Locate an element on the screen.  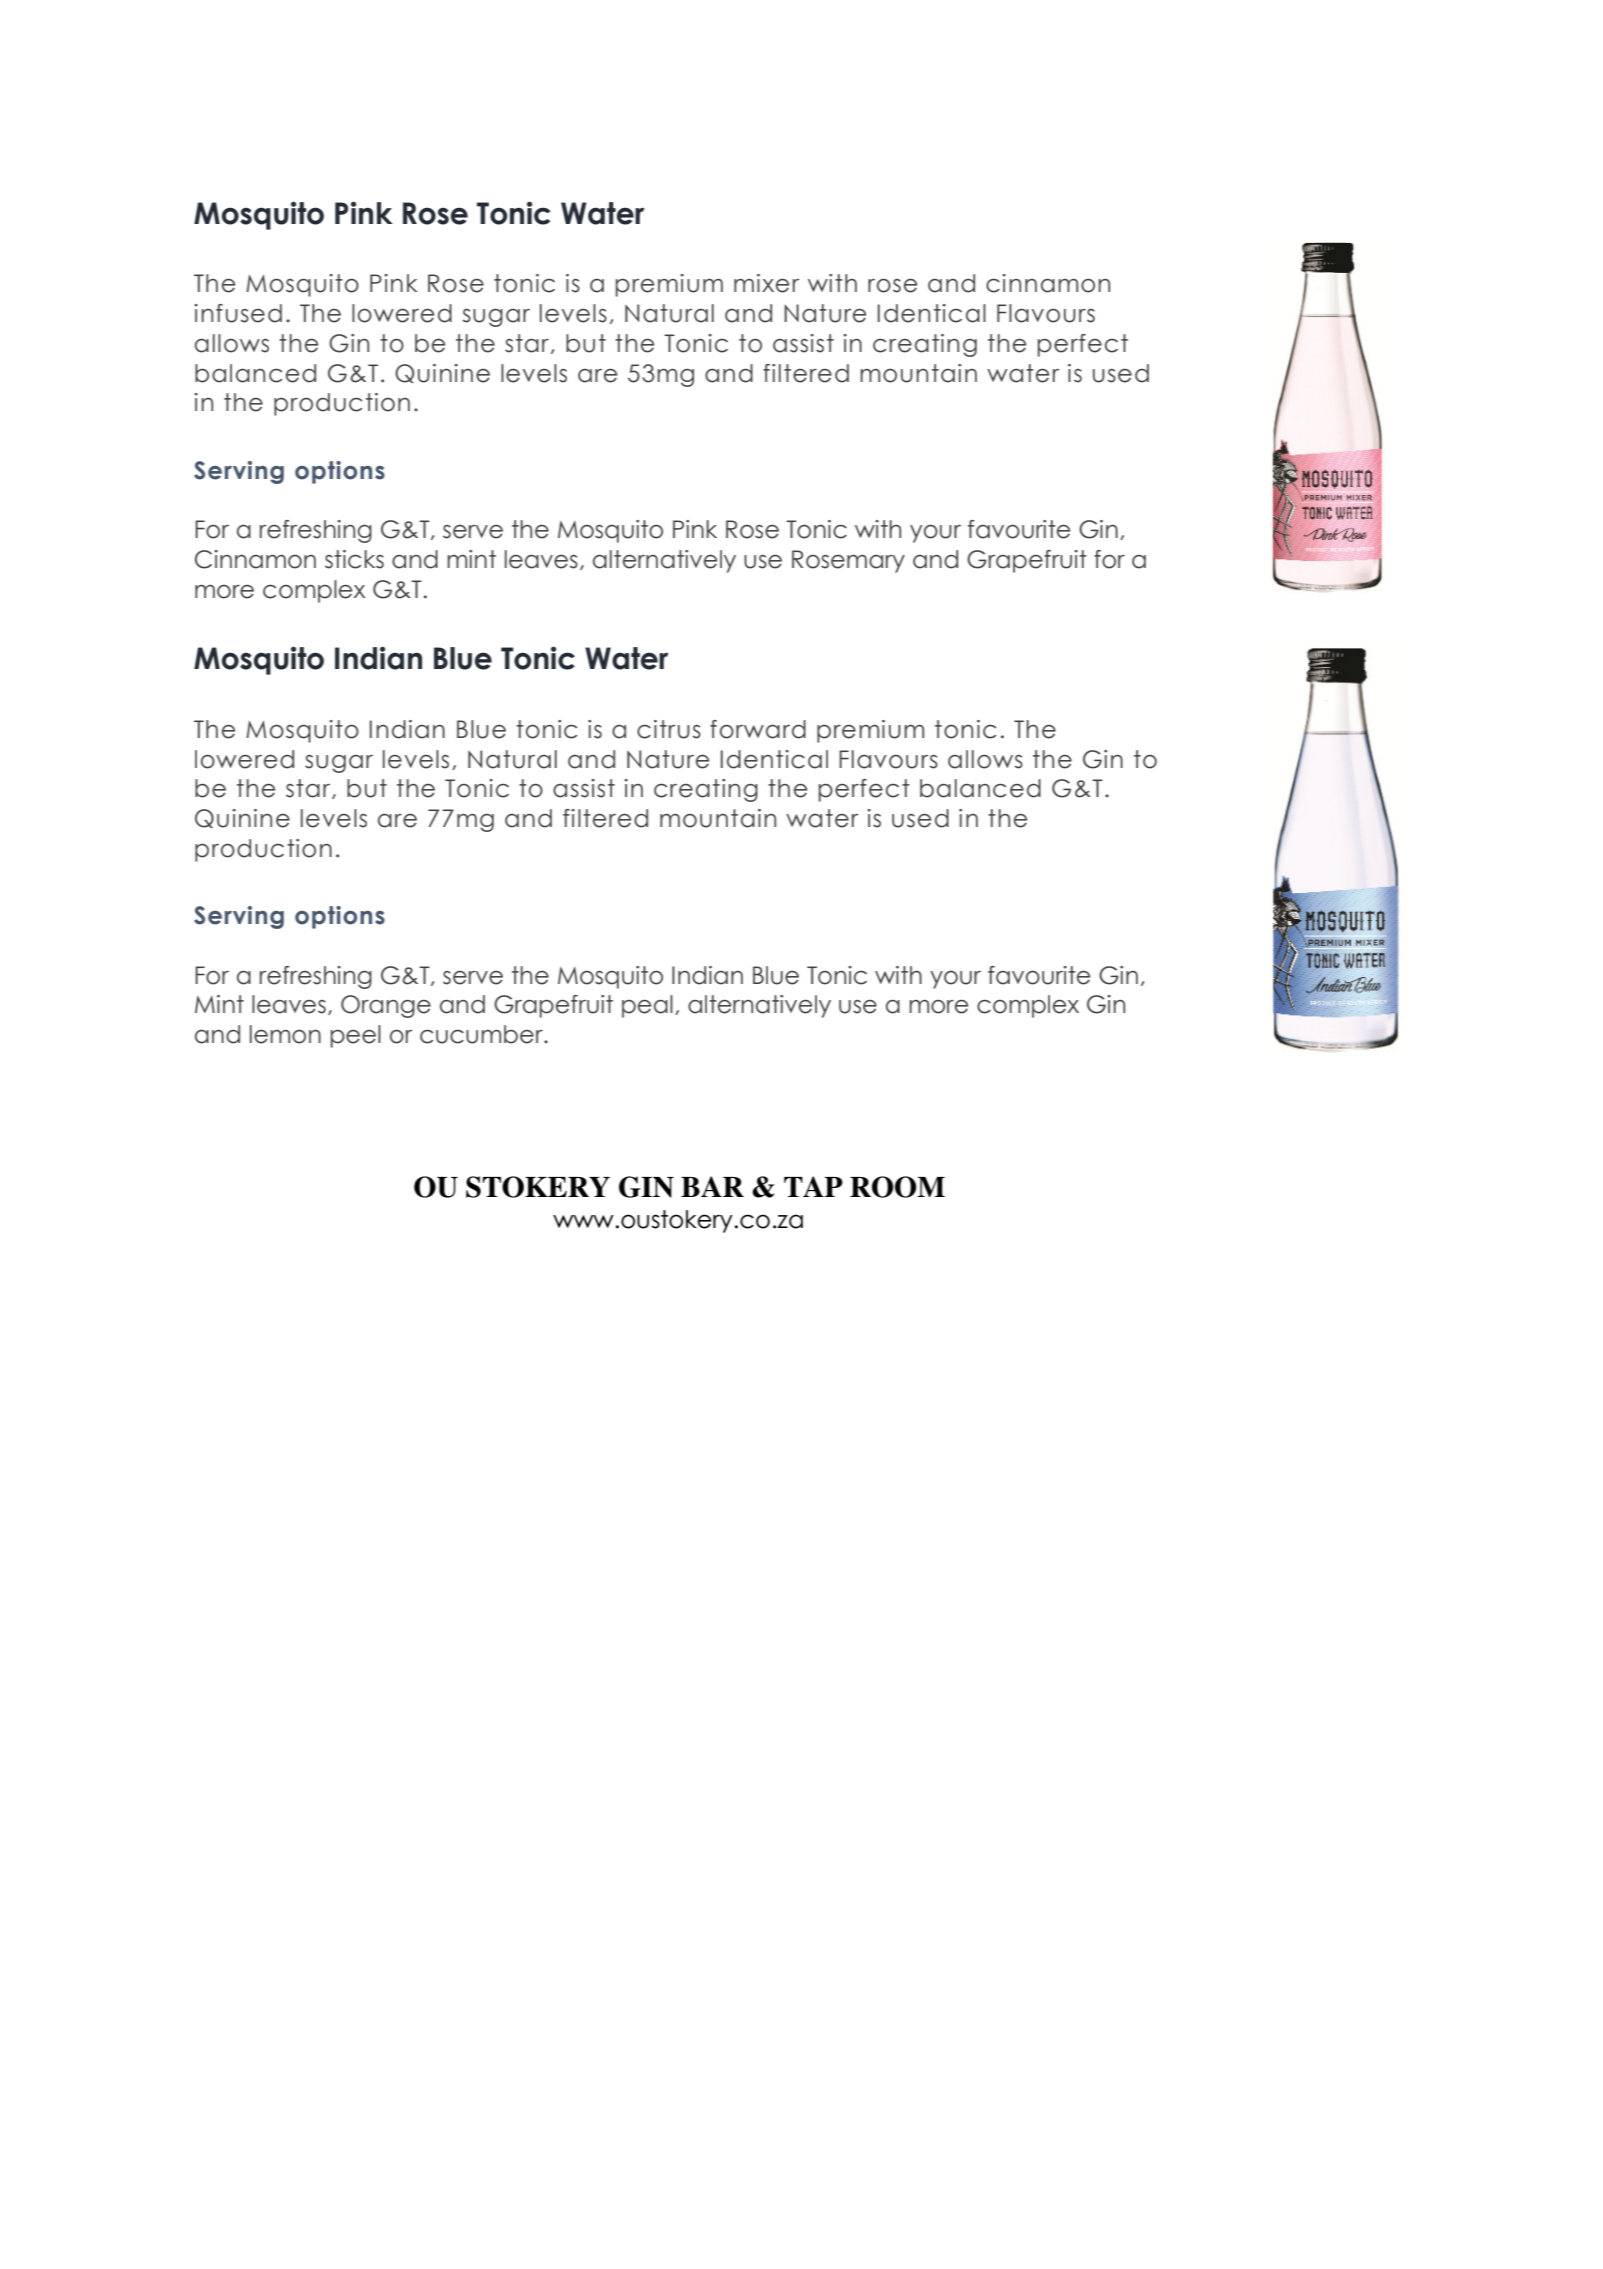
mixer is located at coordinates (766, 283).
